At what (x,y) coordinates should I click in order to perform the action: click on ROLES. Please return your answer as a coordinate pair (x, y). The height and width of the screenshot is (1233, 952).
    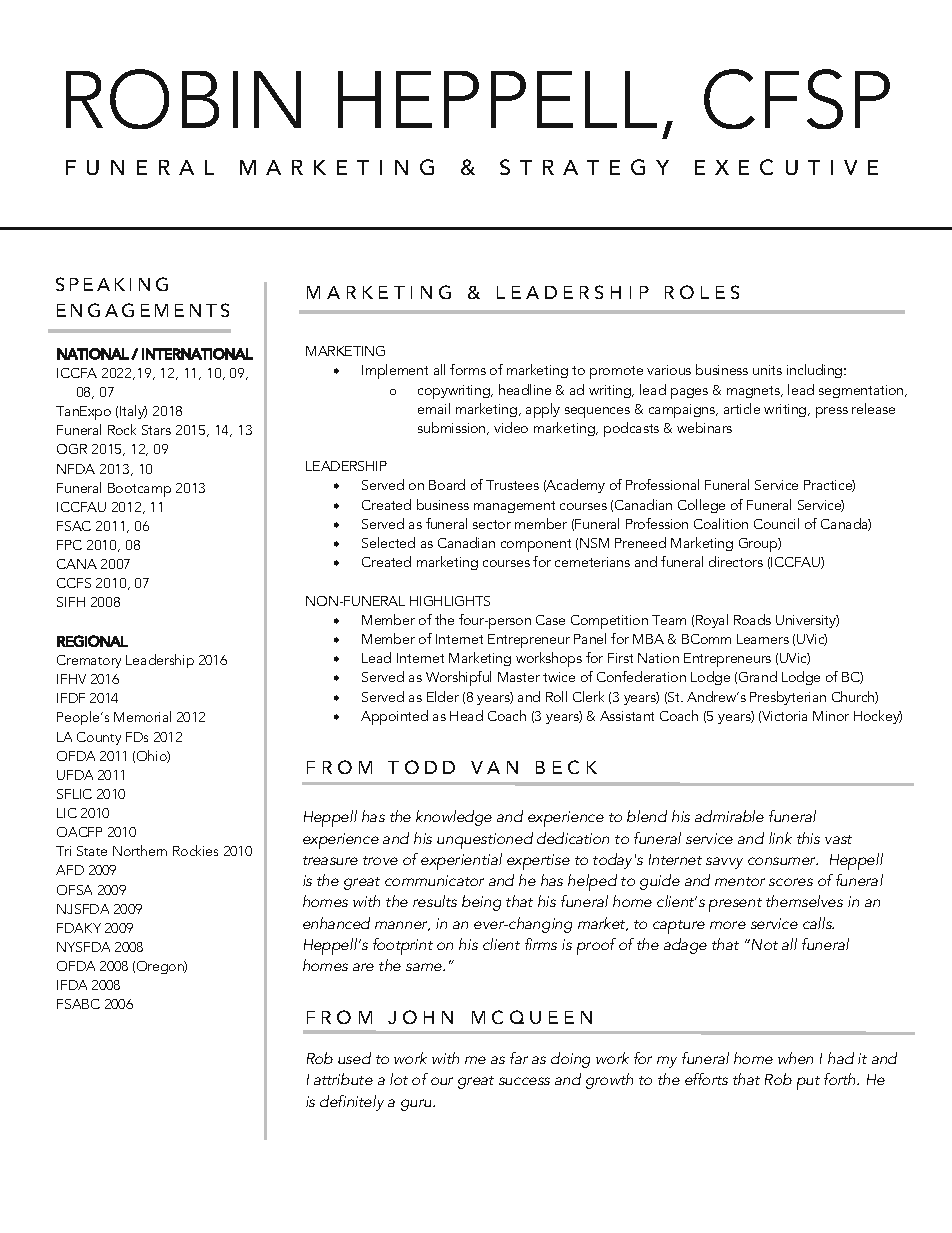
    Looking at the image, I should click on (702, 292).
